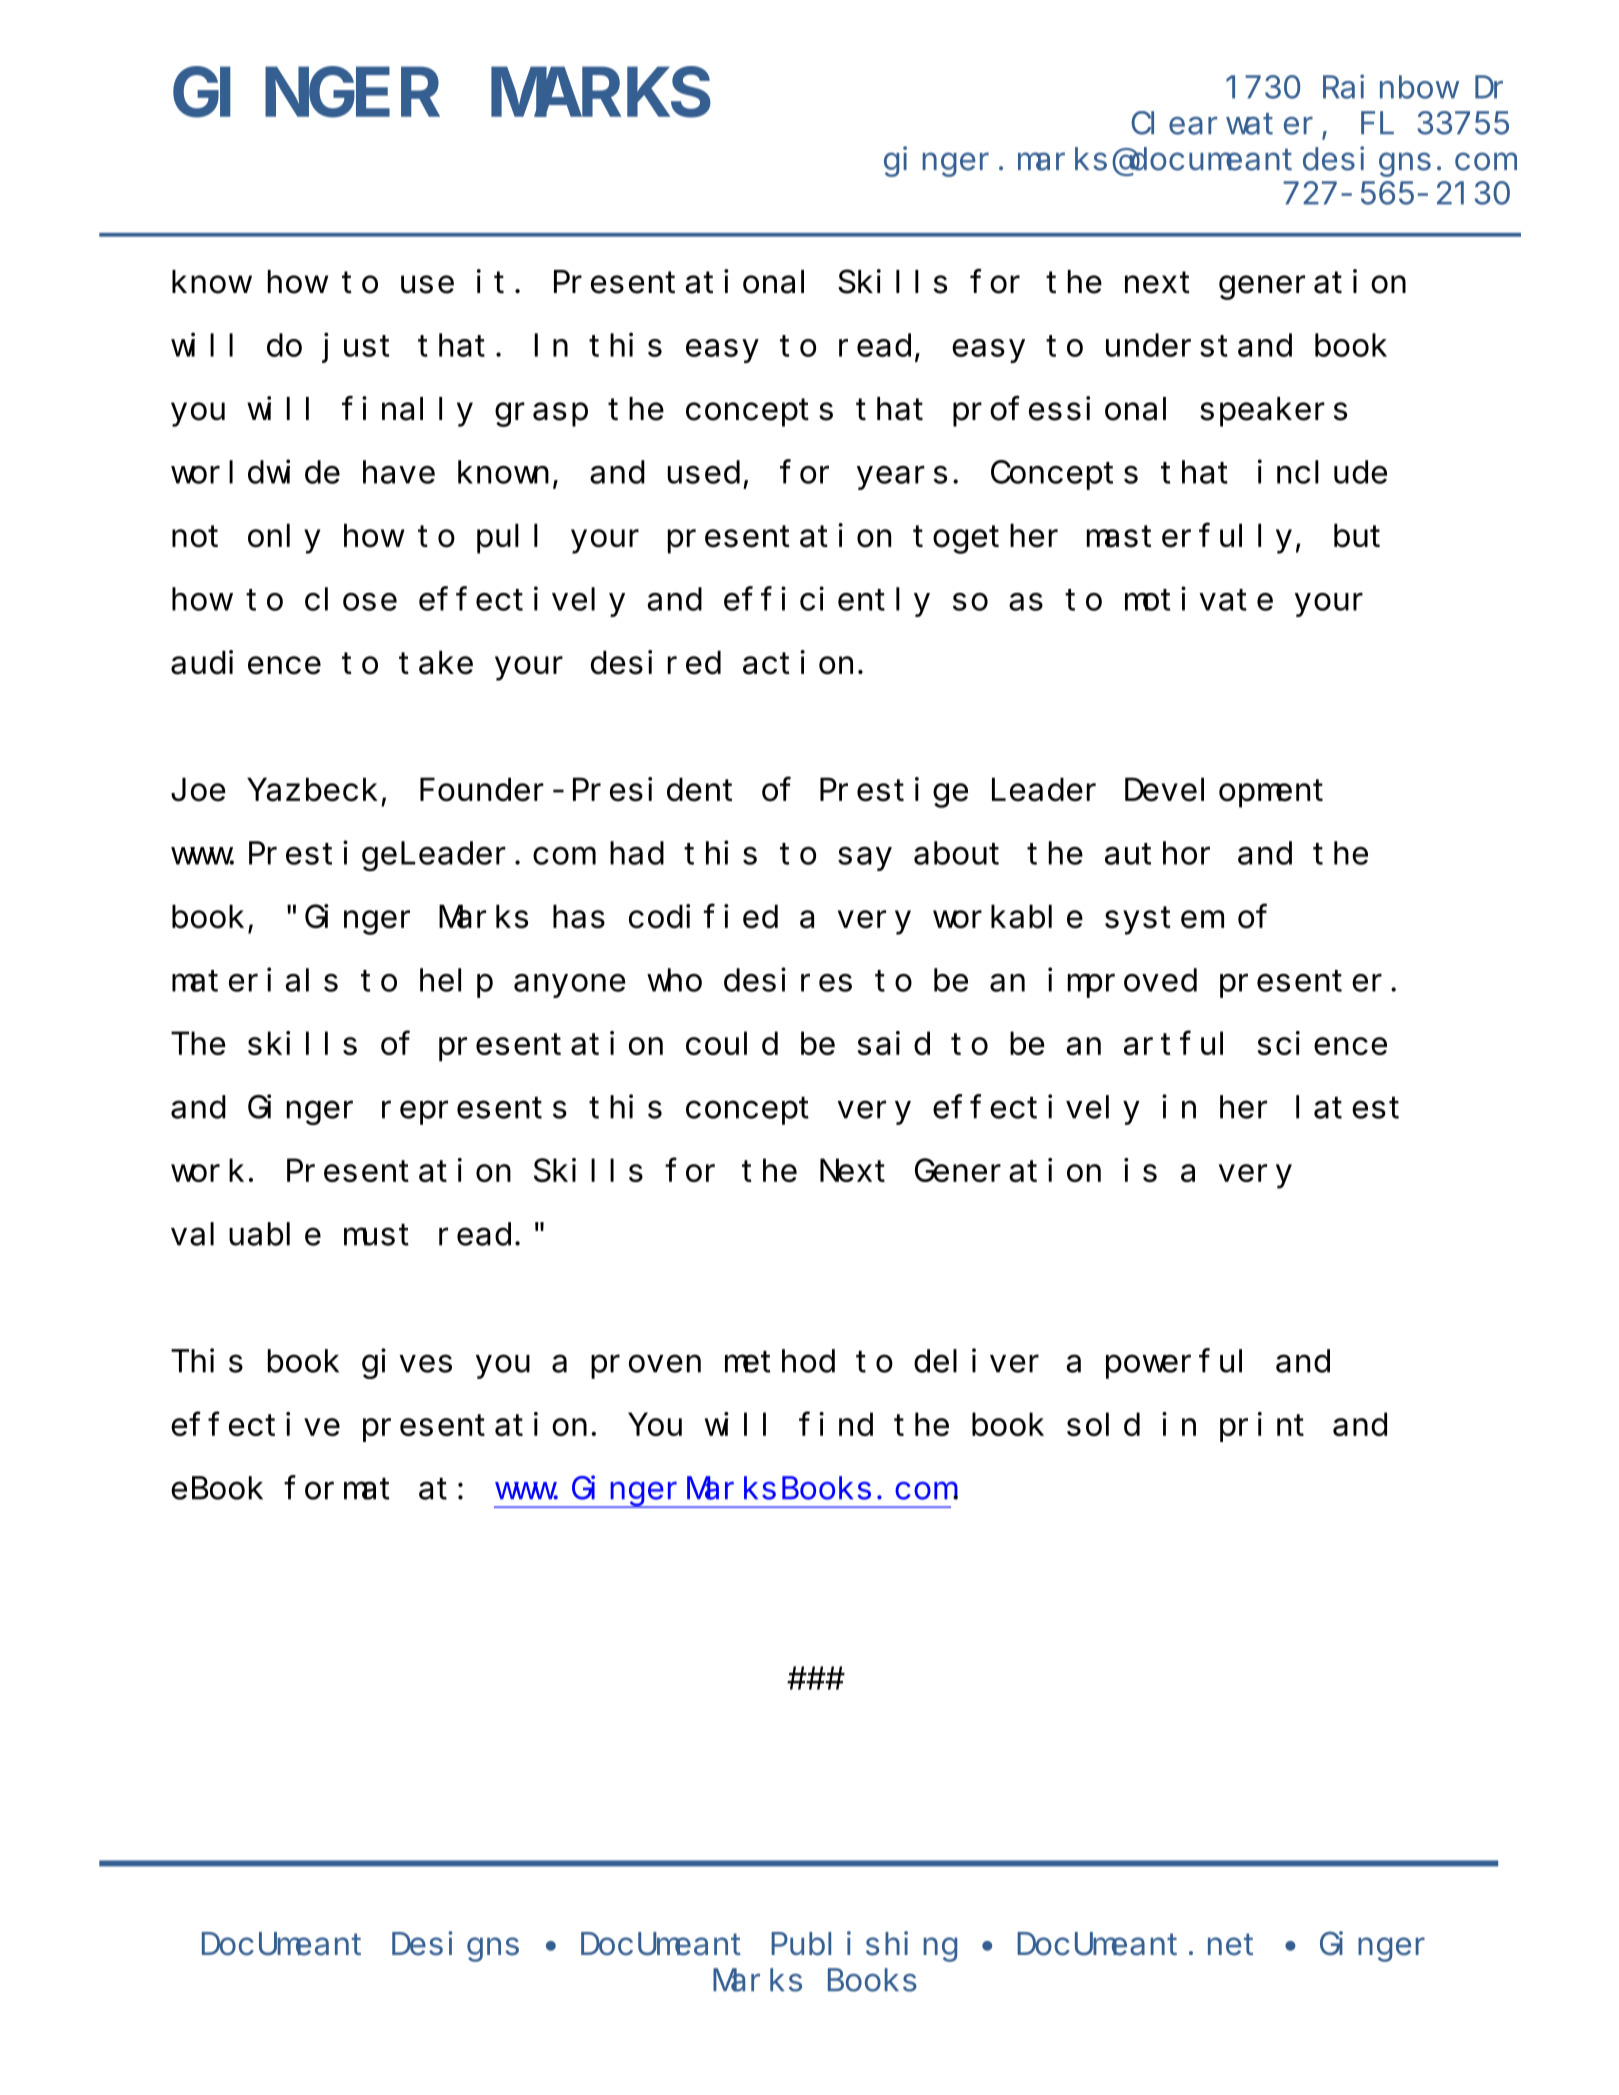  What do you see at coordinates (407, 1364) in the image?
I see `gives` at bounding box center [407, 1364].
